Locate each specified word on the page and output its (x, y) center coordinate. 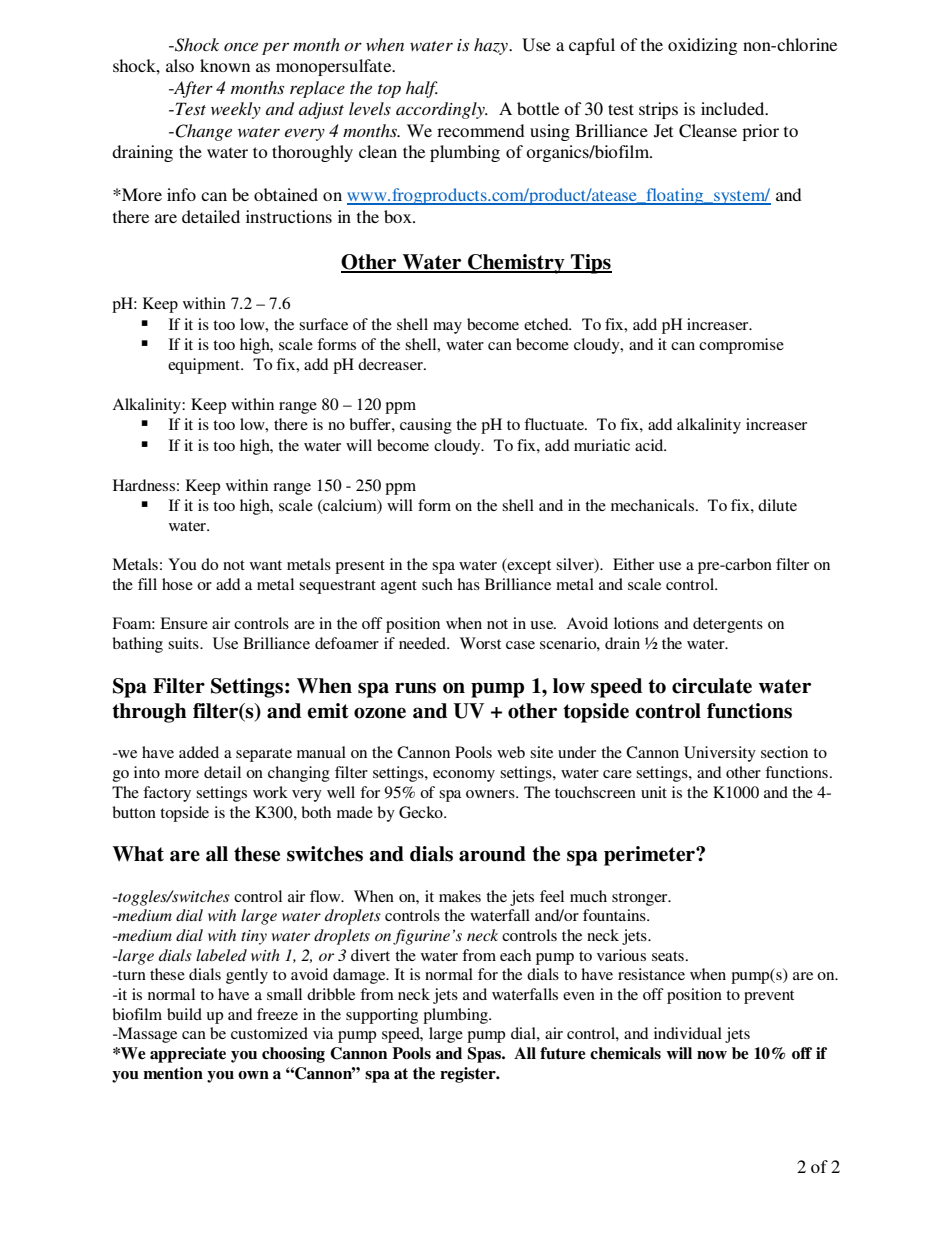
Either (633, 564)
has (468, 584)
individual (688, 1033)
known (225, 65)
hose (177, 584)
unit (654, 792)
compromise (741, 346)
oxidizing (702, 46)
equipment (205, 366)
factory (167, 794)
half (422, 89)
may (447, 328)
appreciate (188, 1055)
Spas (485, 1055)
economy (464, 776)
